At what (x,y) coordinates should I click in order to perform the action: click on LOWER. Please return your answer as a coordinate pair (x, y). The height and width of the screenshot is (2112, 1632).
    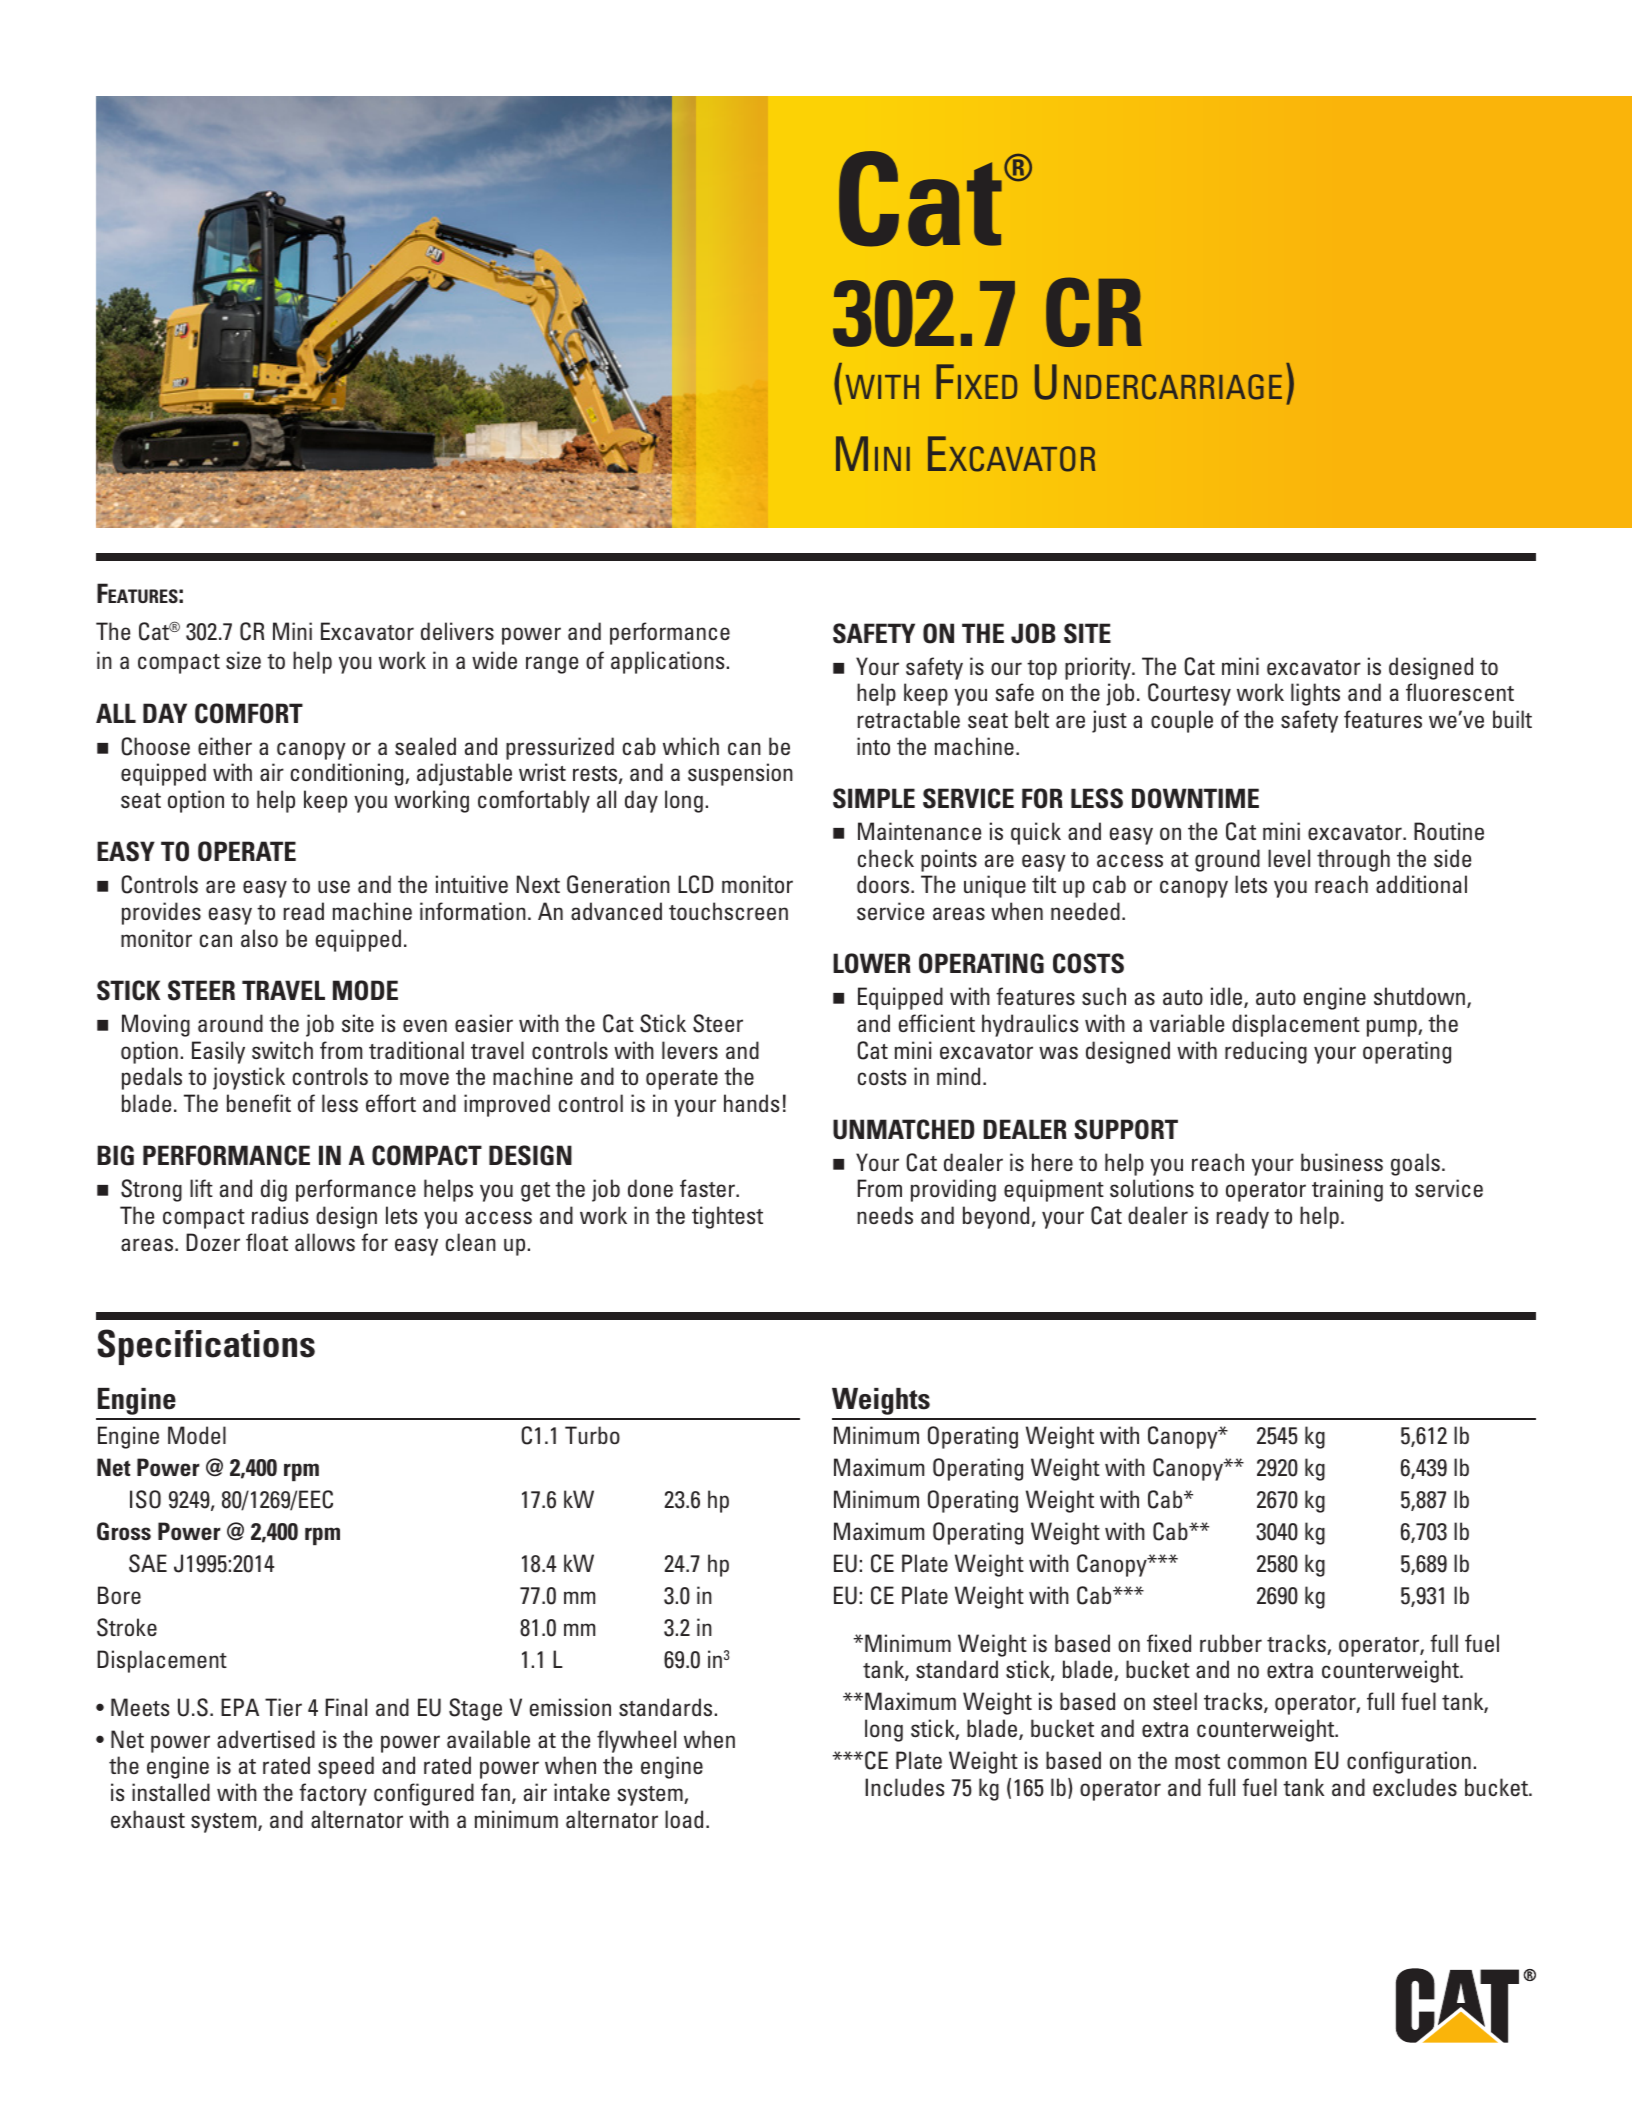
    Looking at the image, I should click on (872, 963).
